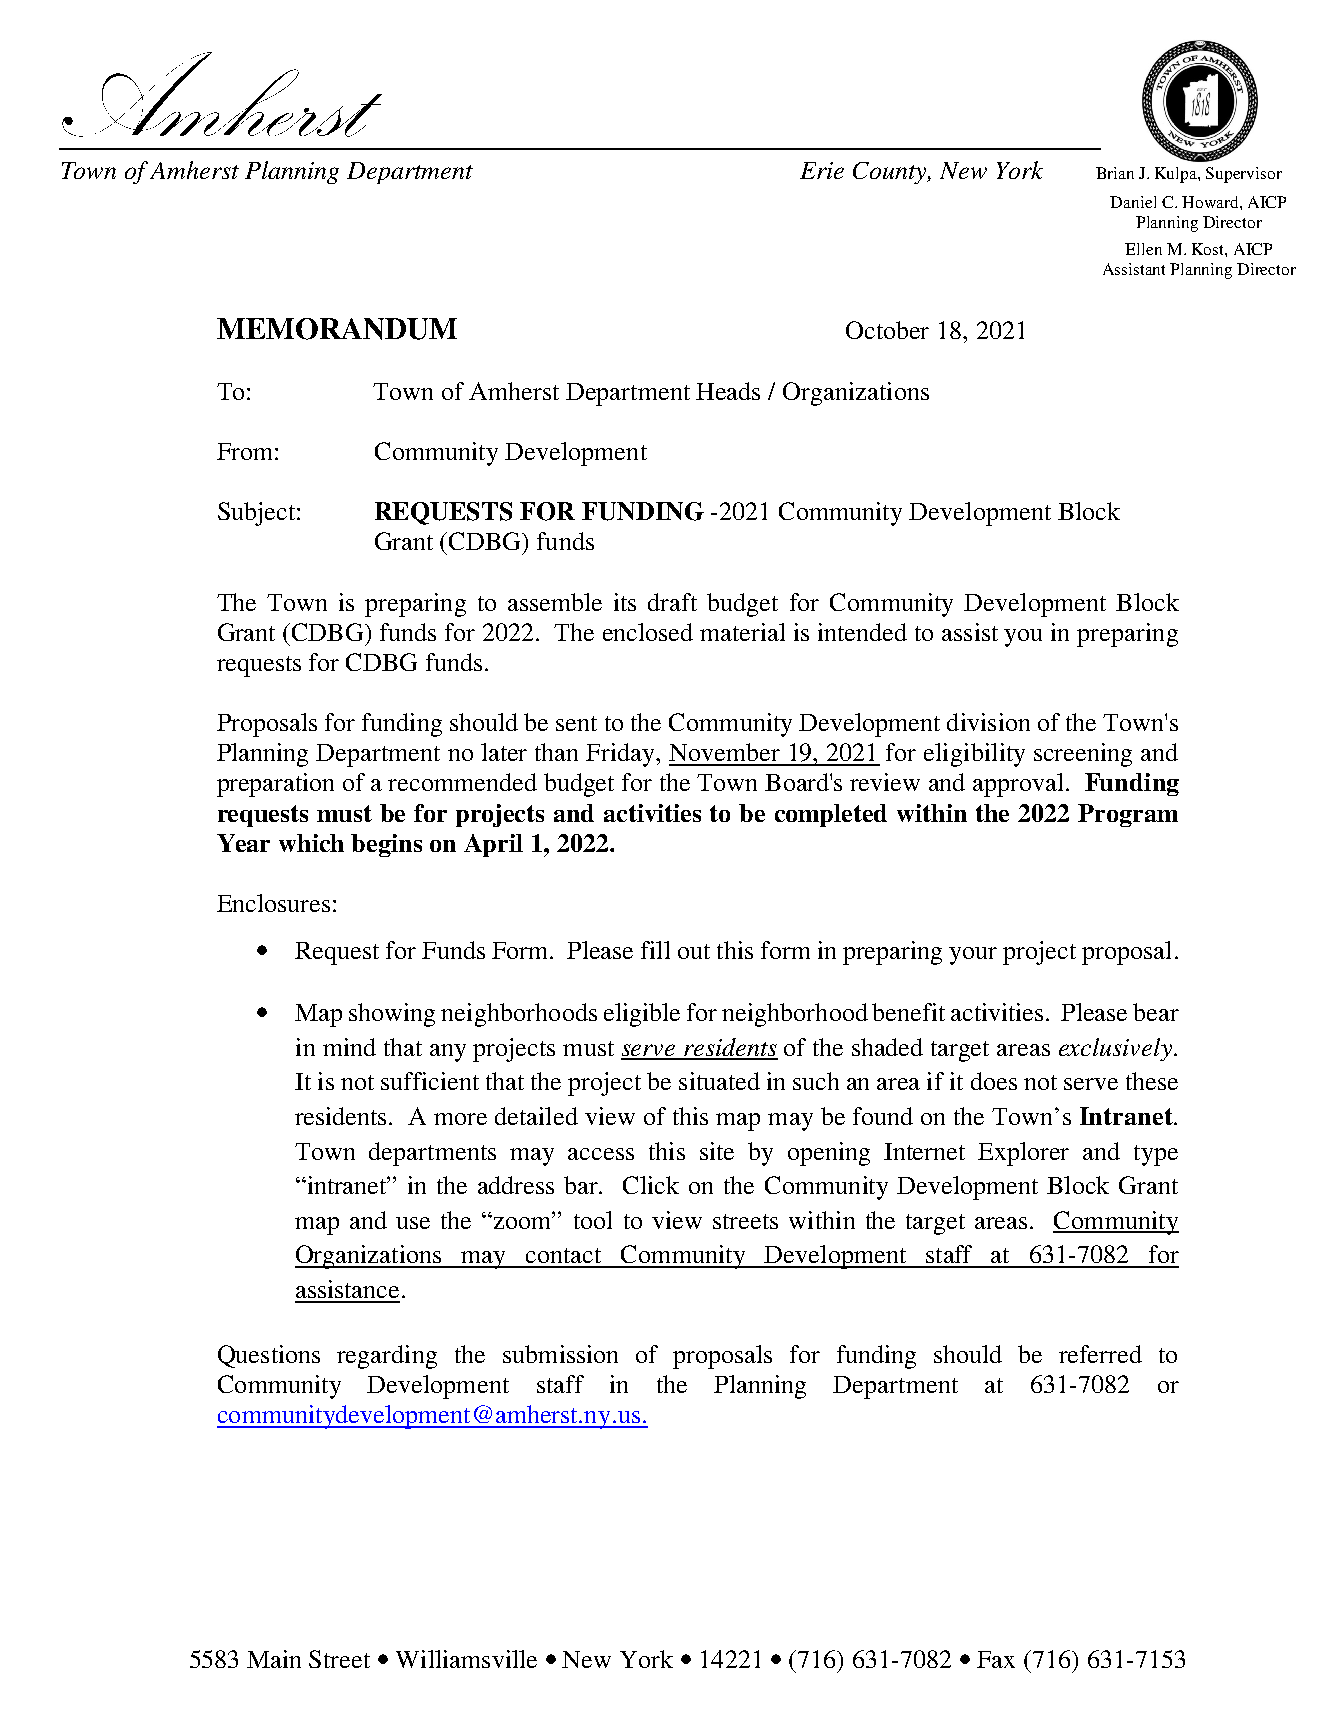  Describe the element at coordinates (1128, 815) in the screenshot. I see `Program` at that location.
